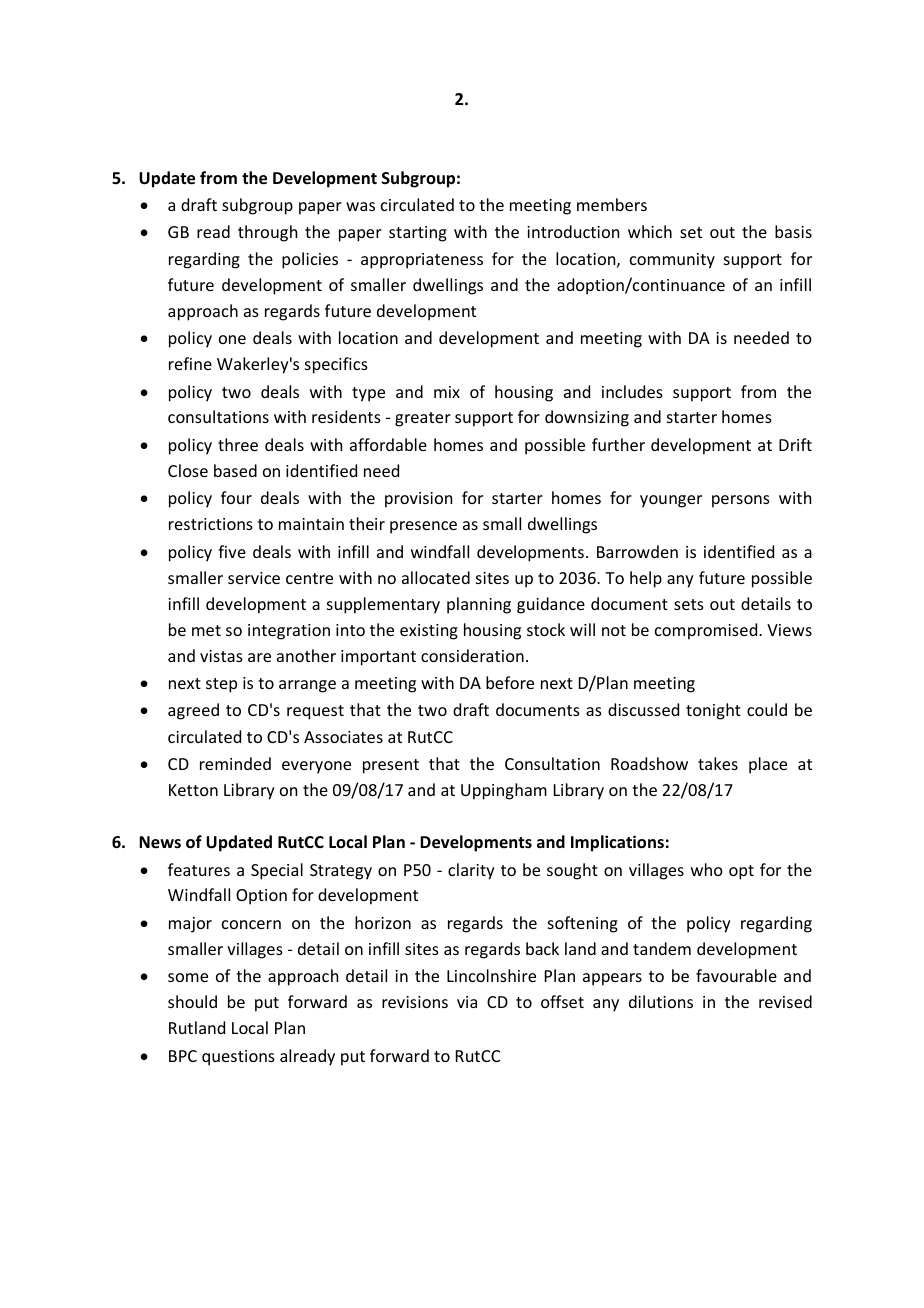 This screenshot has width=924, height=1308. Describe the element at coordinates (267, 233) in the screenshot. I see `through` at that location.
